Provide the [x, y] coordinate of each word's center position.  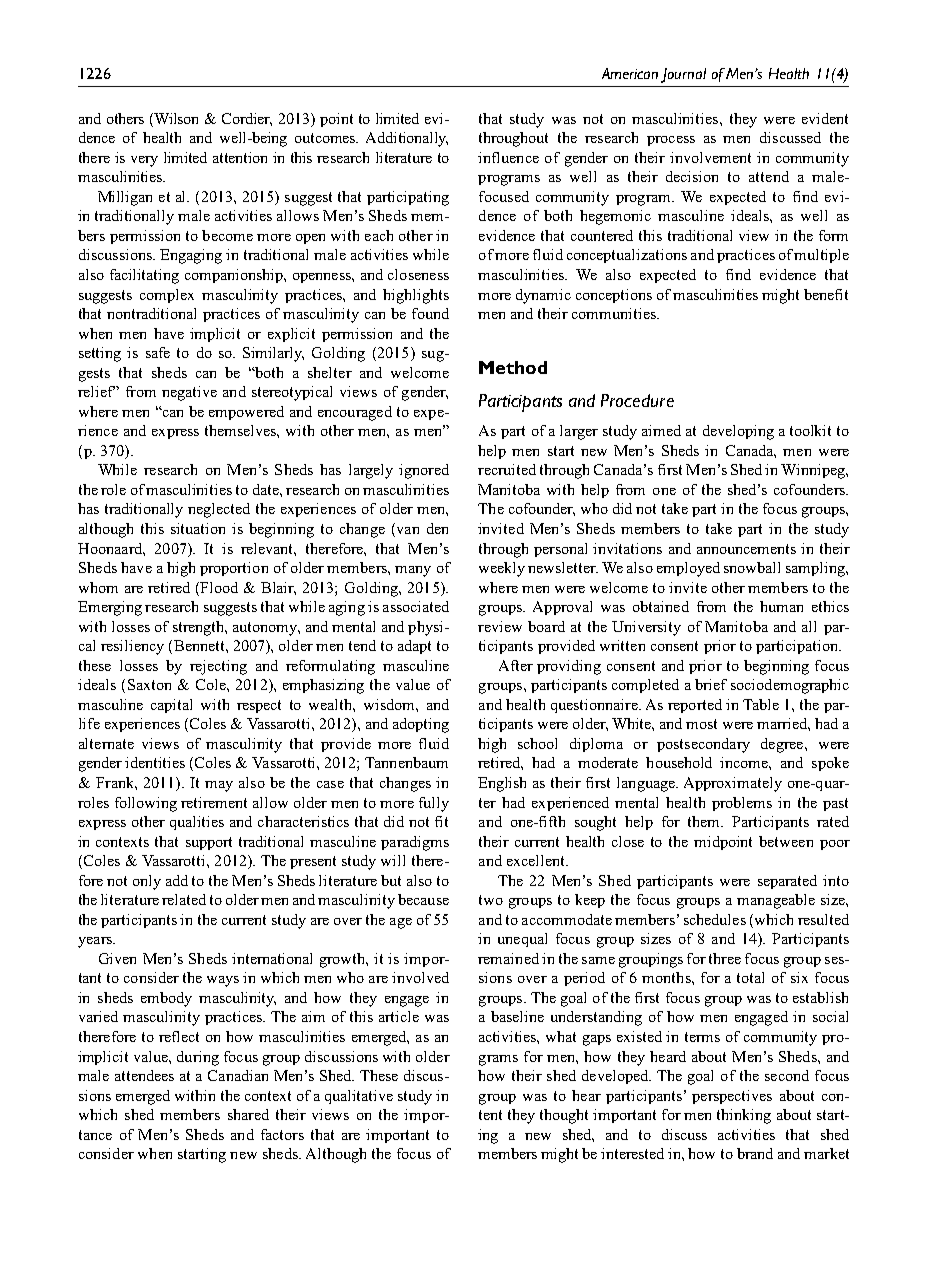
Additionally [407, 139]
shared [248, 1114]
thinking [744, 1116]
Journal [683, 75]
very [144, 161]
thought [564, 1116]
